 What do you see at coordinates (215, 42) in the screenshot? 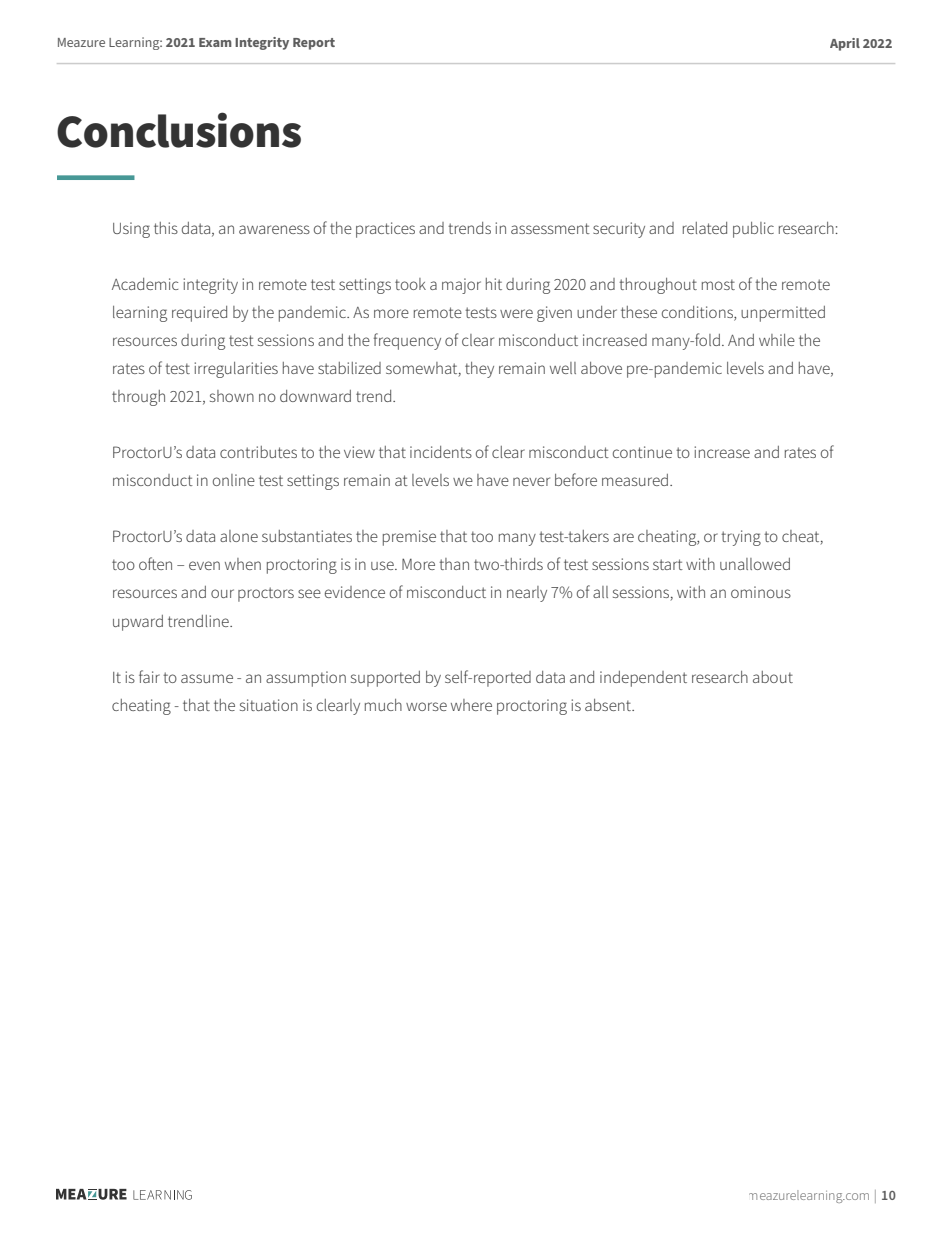
I see `Exam` at bounding box center [215, 42].
